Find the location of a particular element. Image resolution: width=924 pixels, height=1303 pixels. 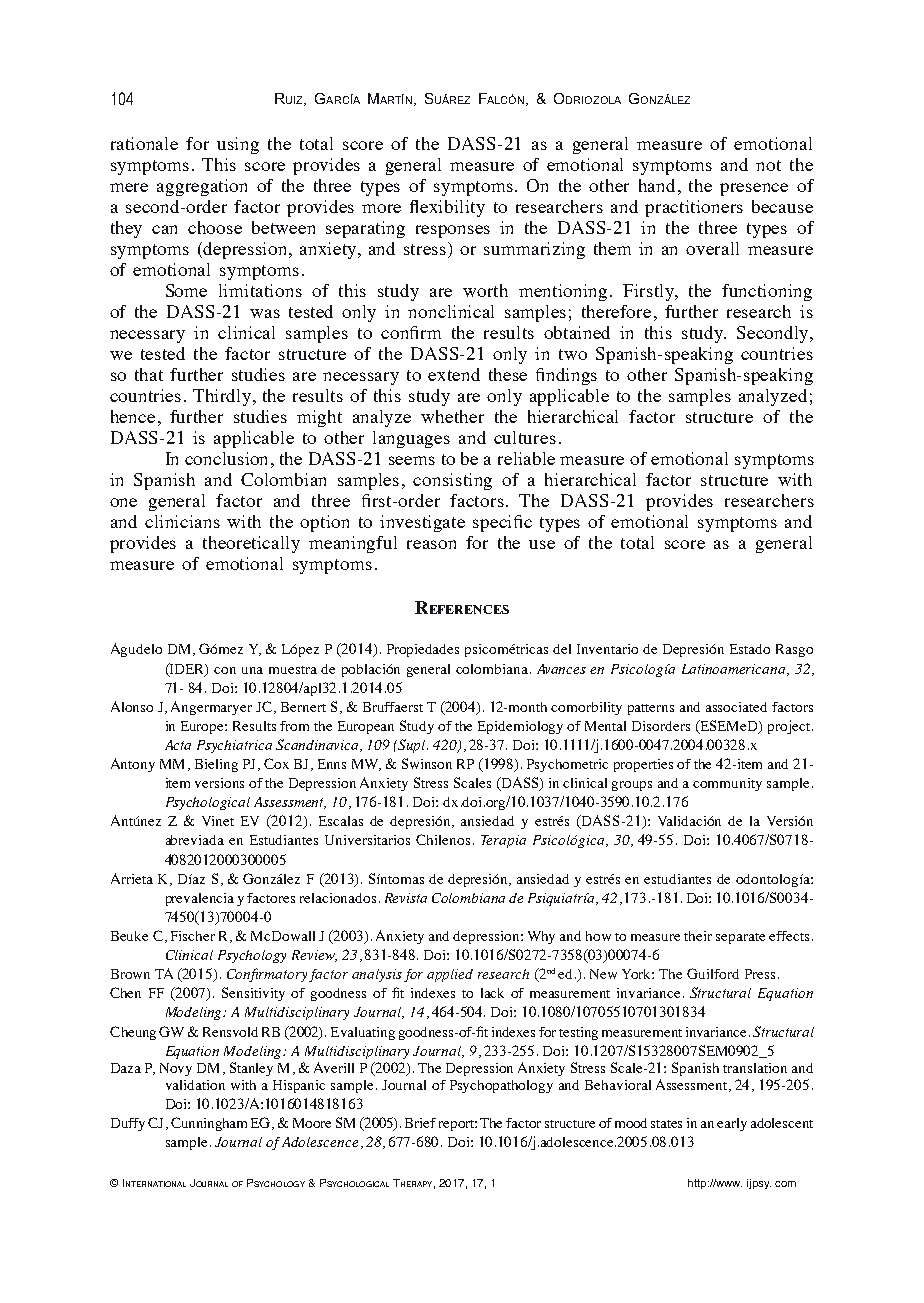

una is located at coordinates (252, 670).
